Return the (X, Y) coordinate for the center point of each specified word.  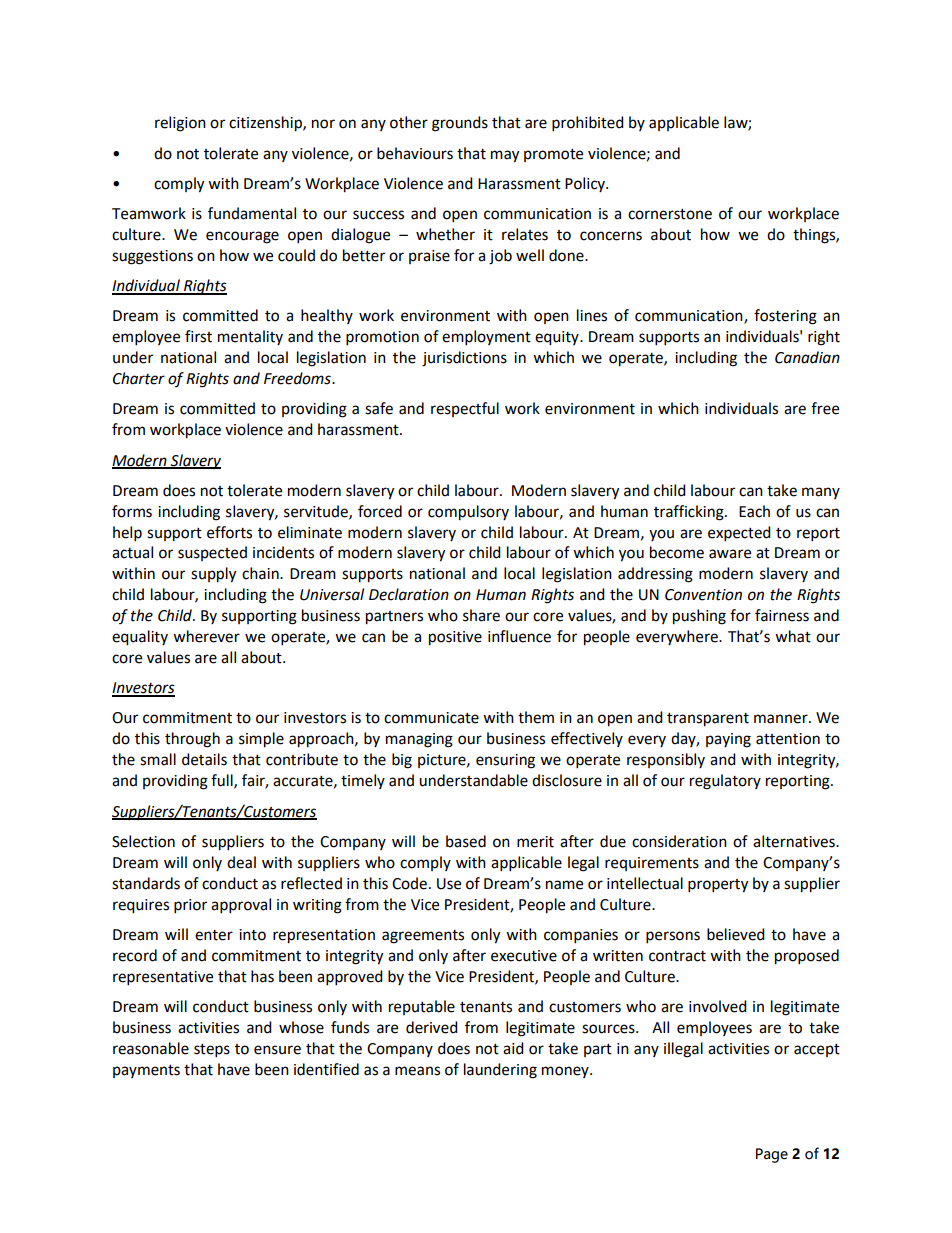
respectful (465, 409)
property (718, 886)
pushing (699, 617)
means (417, 1071)
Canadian (807, 357)
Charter (139, 378)
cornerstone (670, 214)
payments (146, 1071)
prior (190, 906)
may (505, 156)
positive (455, 638)
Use (449, 884)
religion (180, 124)
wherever (206, 636)
